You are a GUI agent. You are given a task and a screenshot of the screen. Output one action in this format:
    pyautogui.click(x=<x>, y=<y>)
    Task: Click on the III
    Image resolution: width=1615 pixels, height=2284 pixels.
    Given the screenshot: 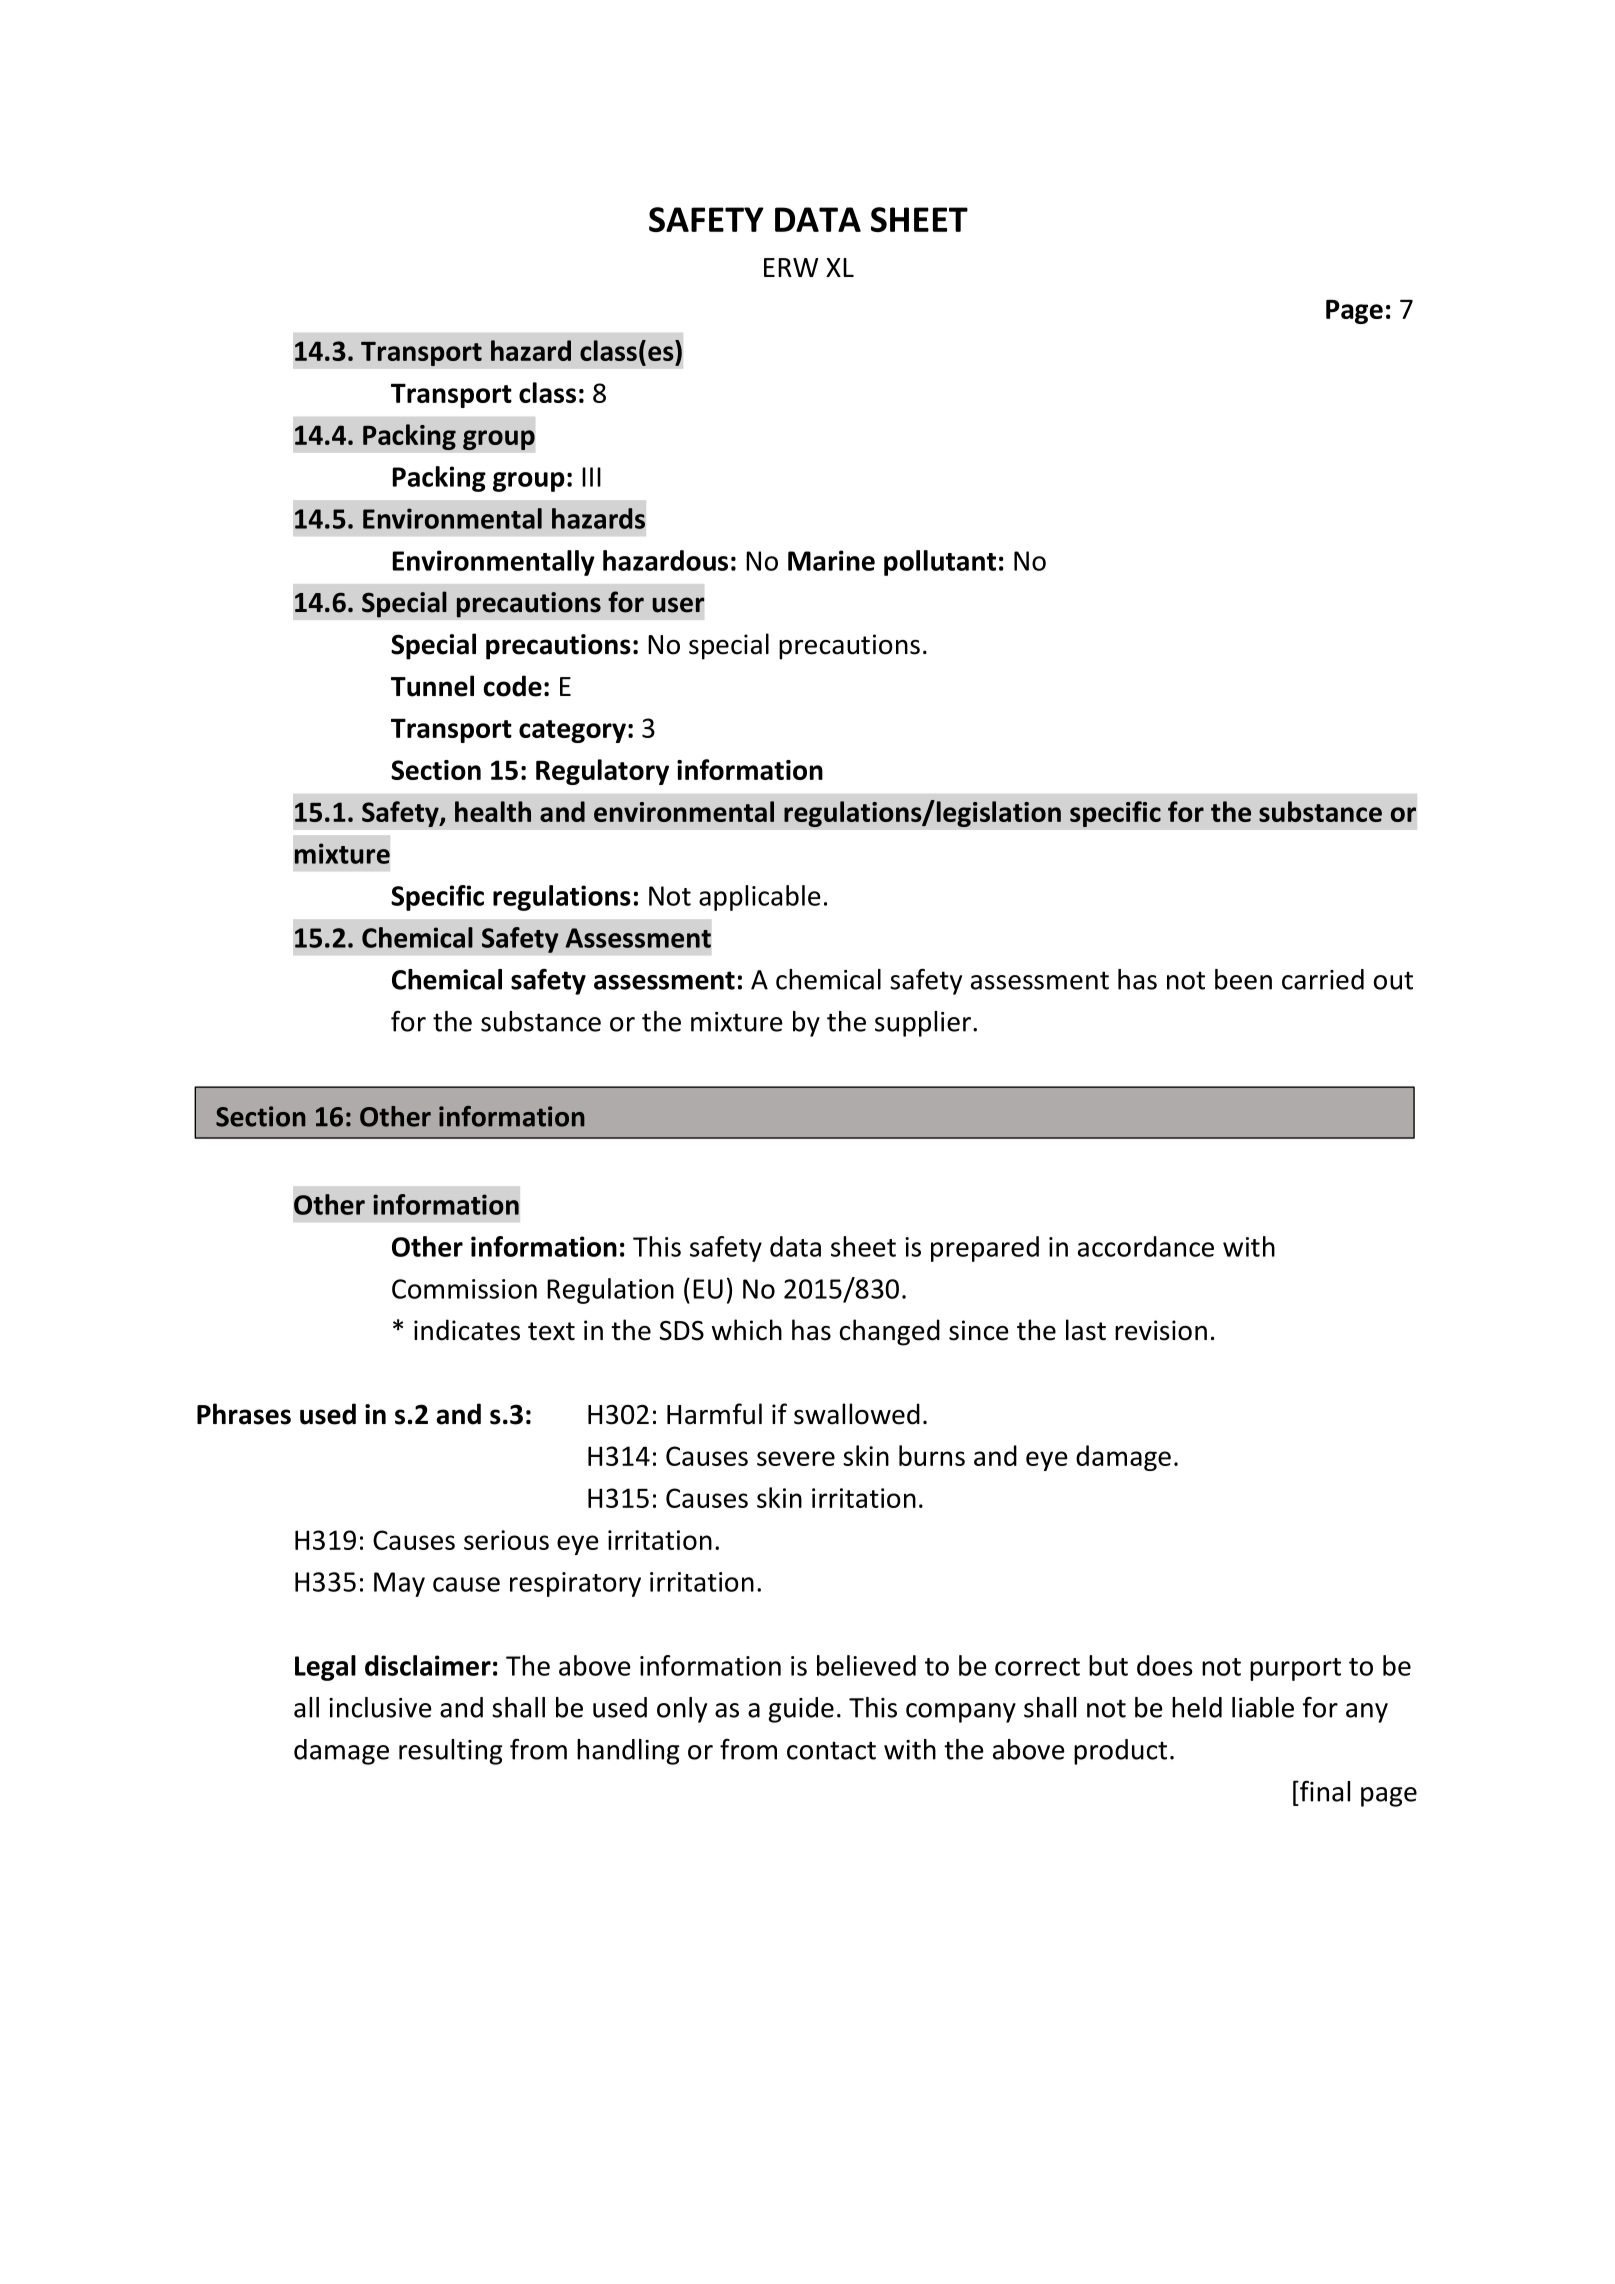 What is the action you would take?
    pyautogui.click(x=591, y=477)
